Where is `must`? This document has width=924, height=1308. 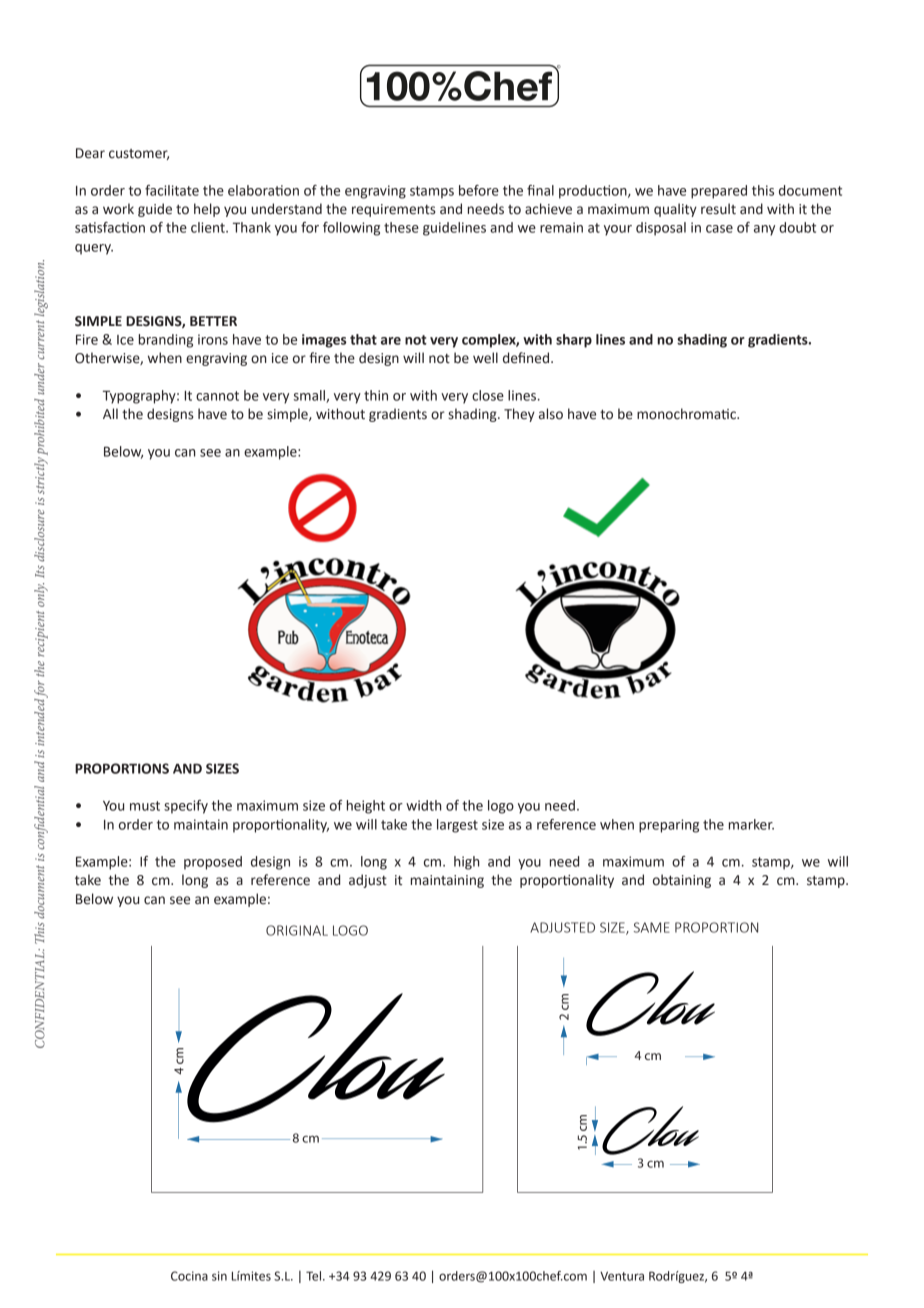 must is located at coordinates (145, 806).
